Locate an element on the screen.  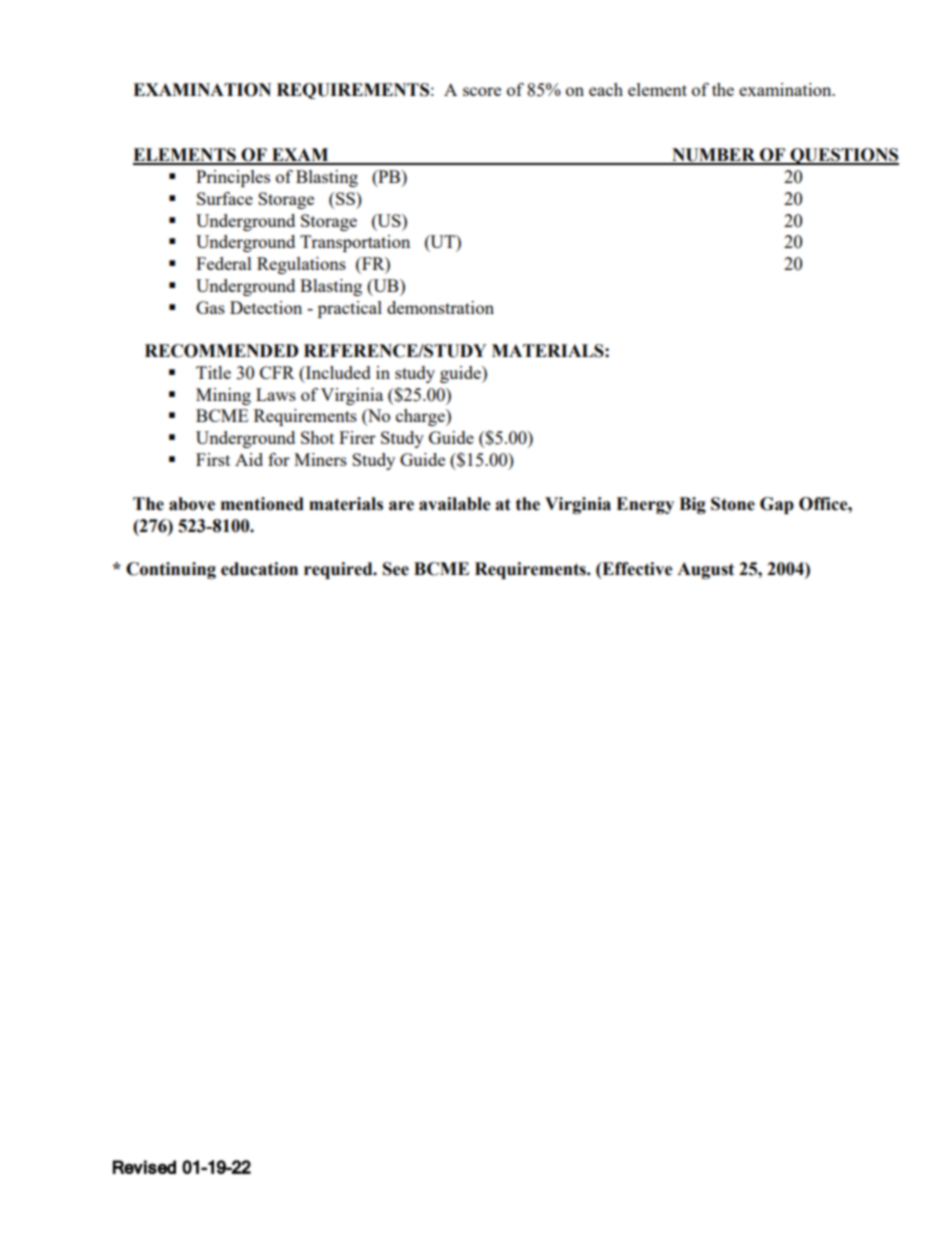
August is located at coordinates (705, 570).
